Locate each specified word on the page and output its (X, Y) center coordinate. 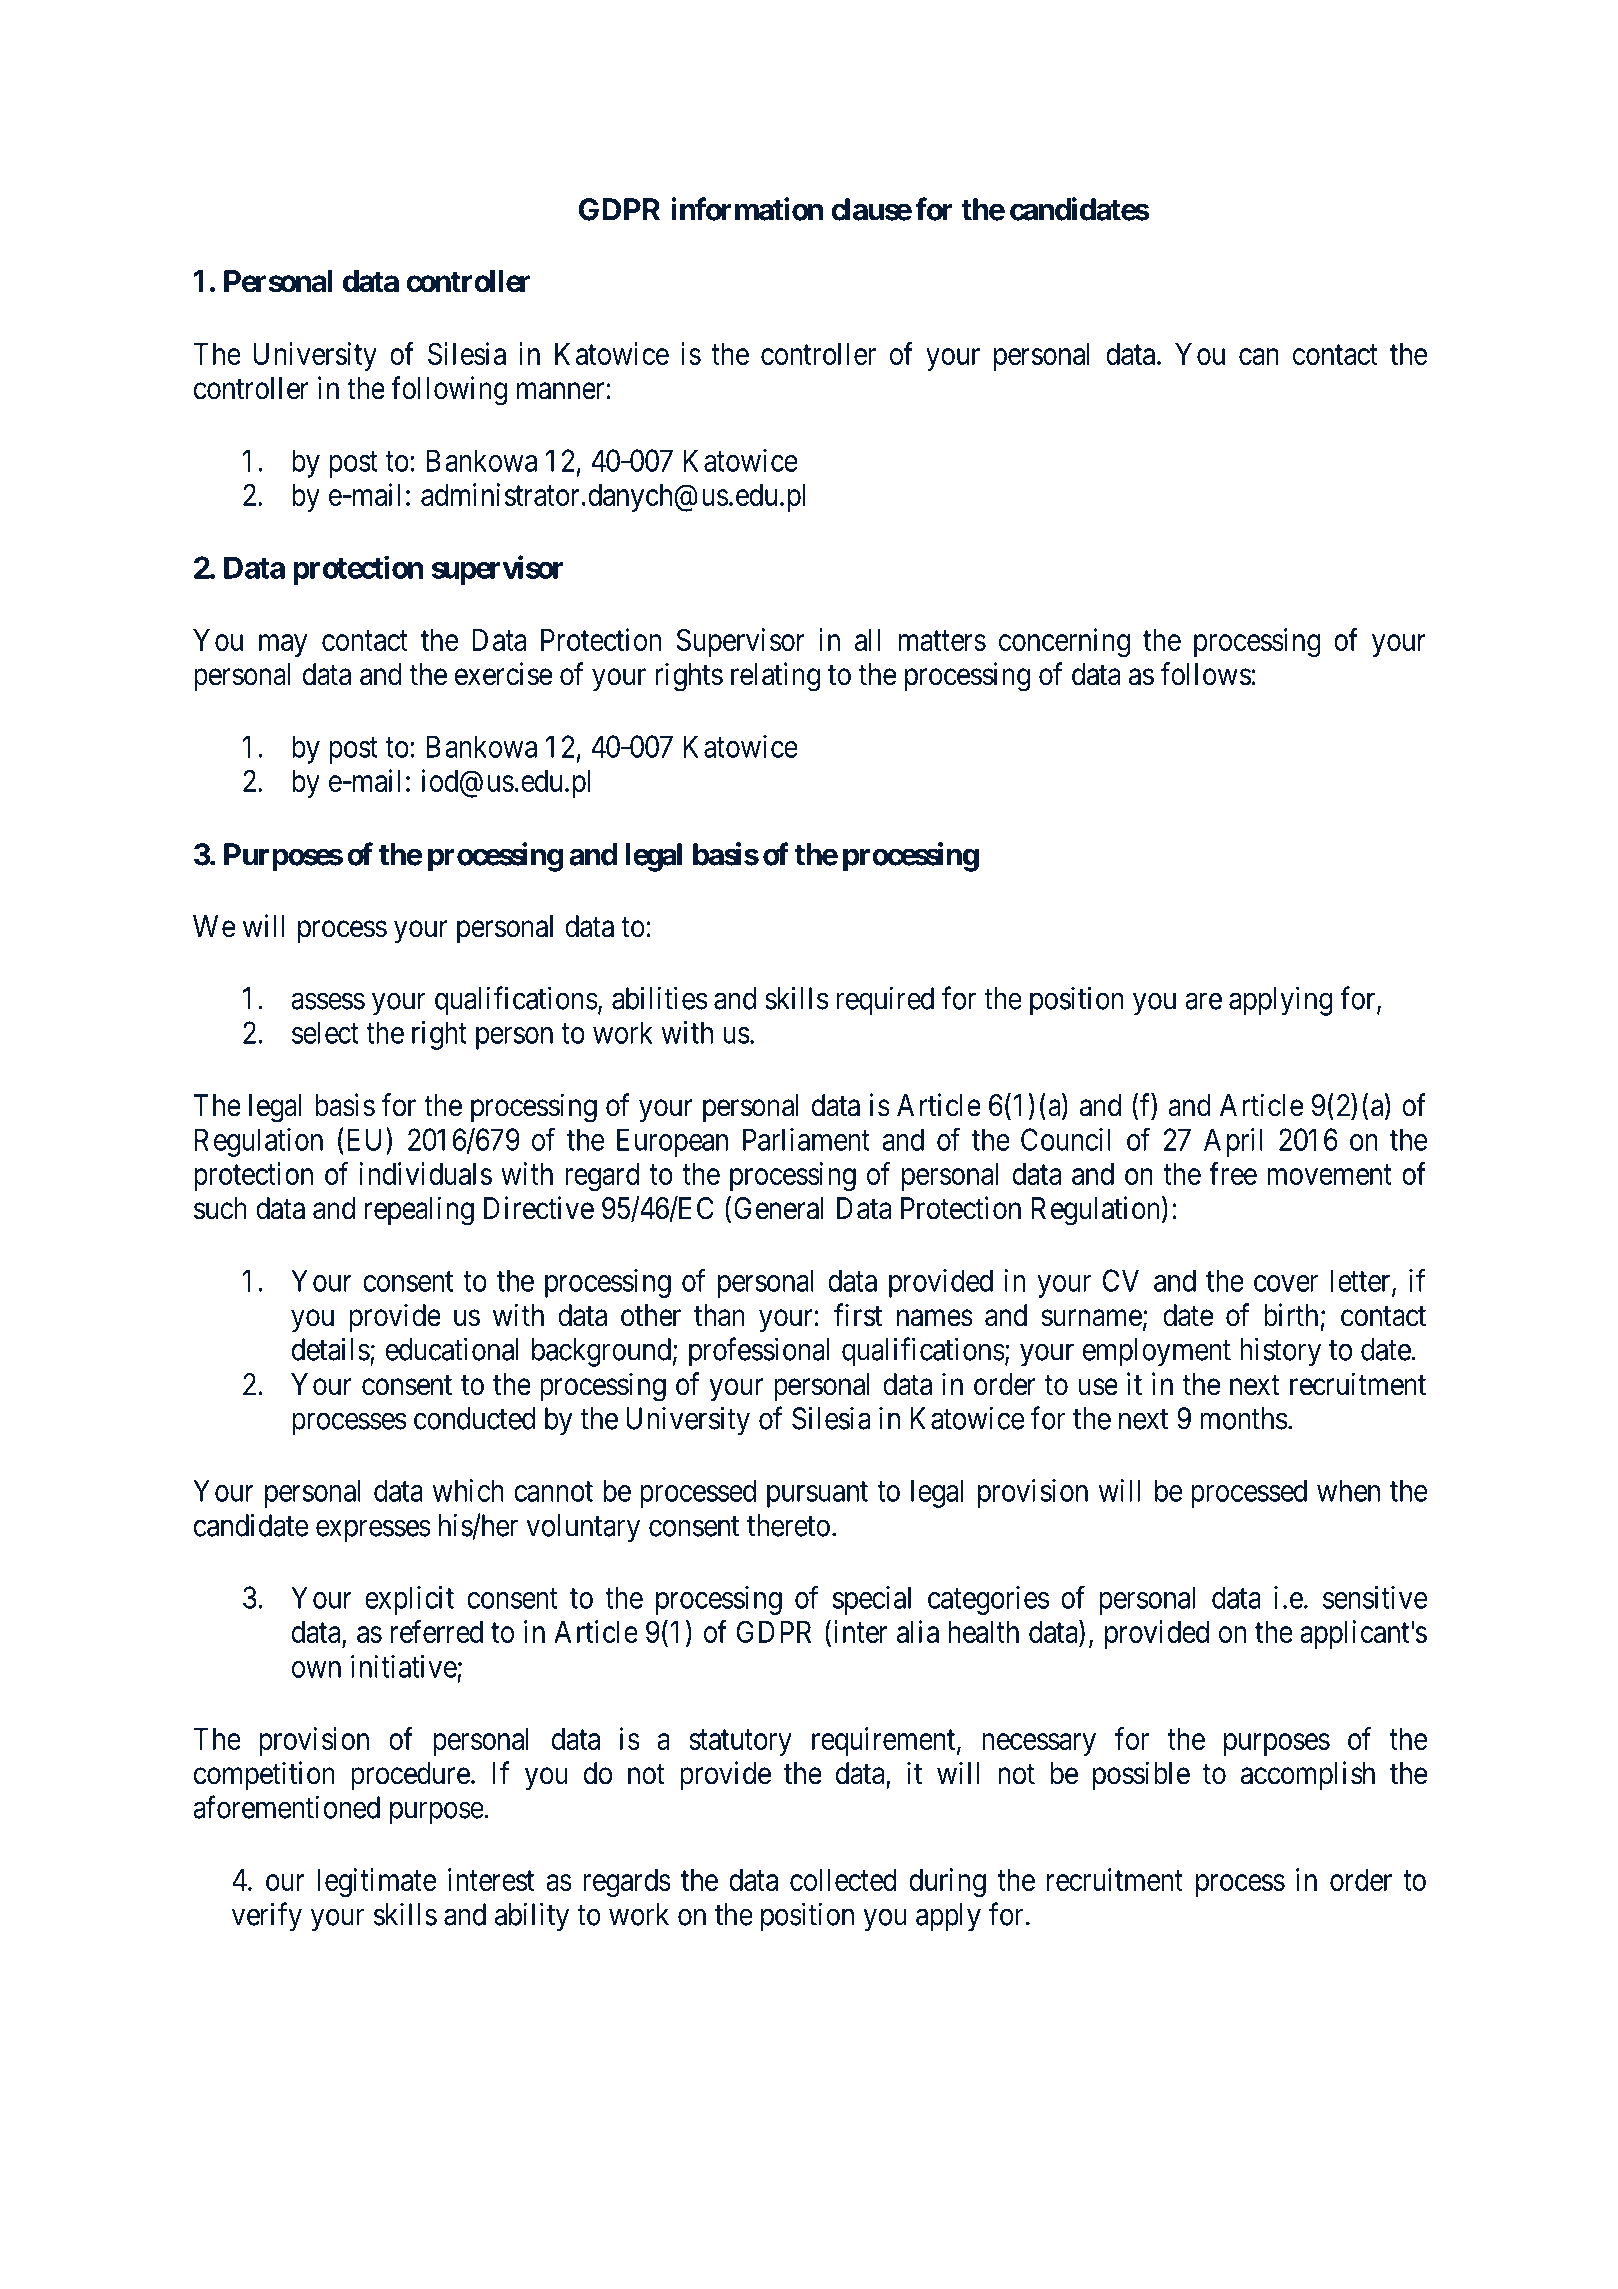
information (747, 209)
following (449, 391)
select (325, 1032)
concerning (1064, 642)
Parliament (806, 1139)
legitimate (377, 1882)
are (1203, 1001)
